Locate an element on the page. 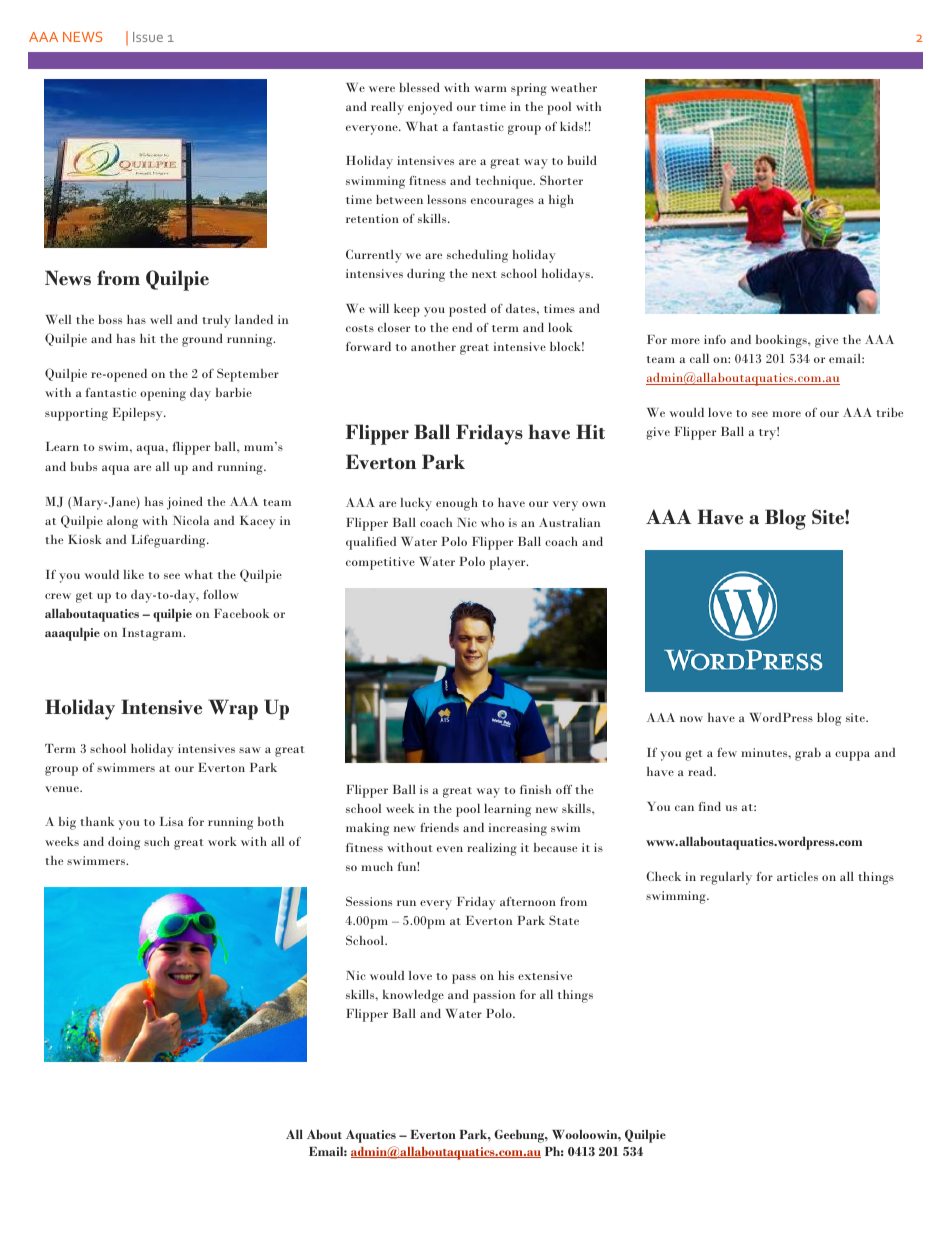 This document has height=1233, width=952. articles is located at coordinates (797, 876).
